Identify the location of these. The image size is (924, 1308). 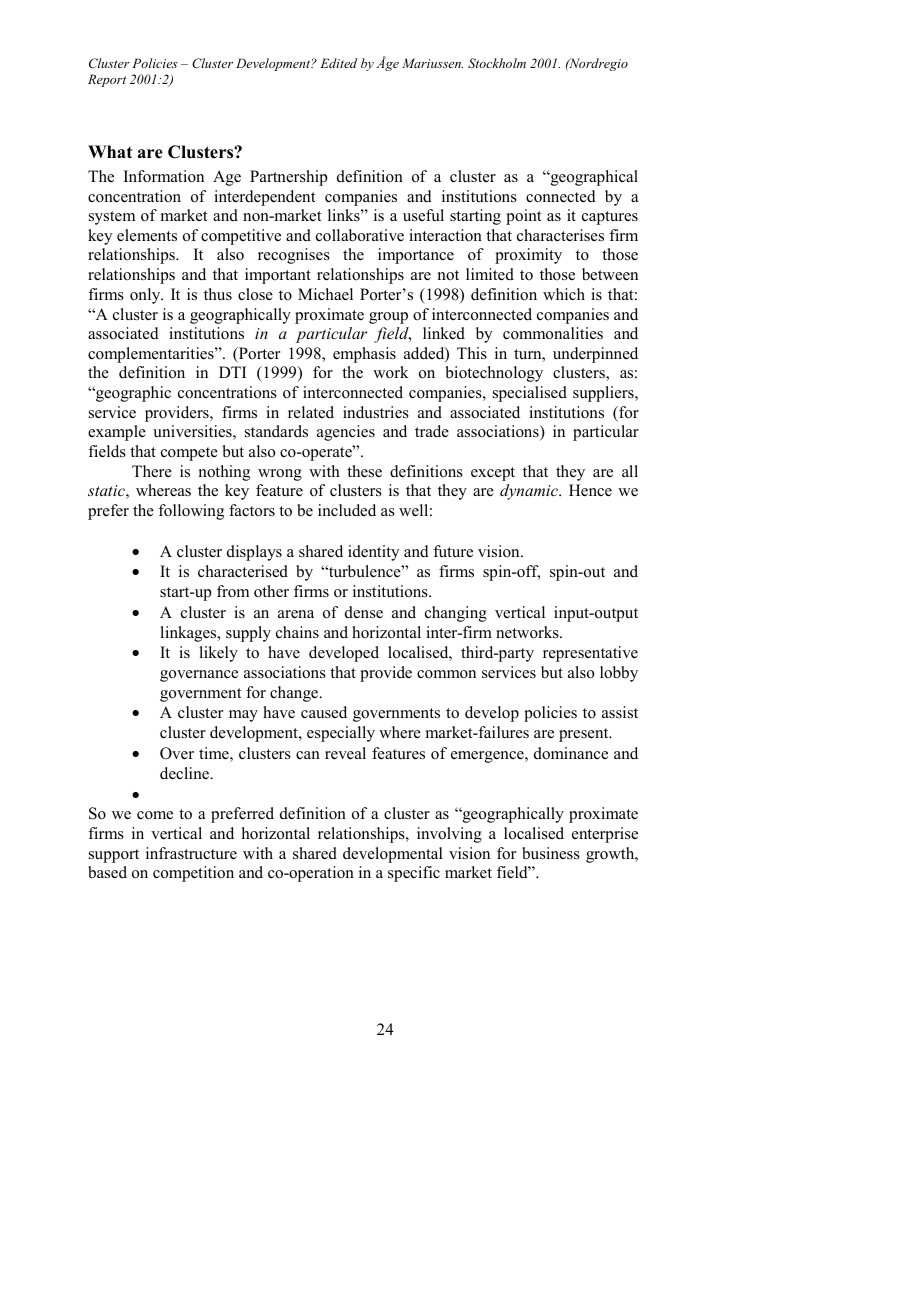
(364, 471).
